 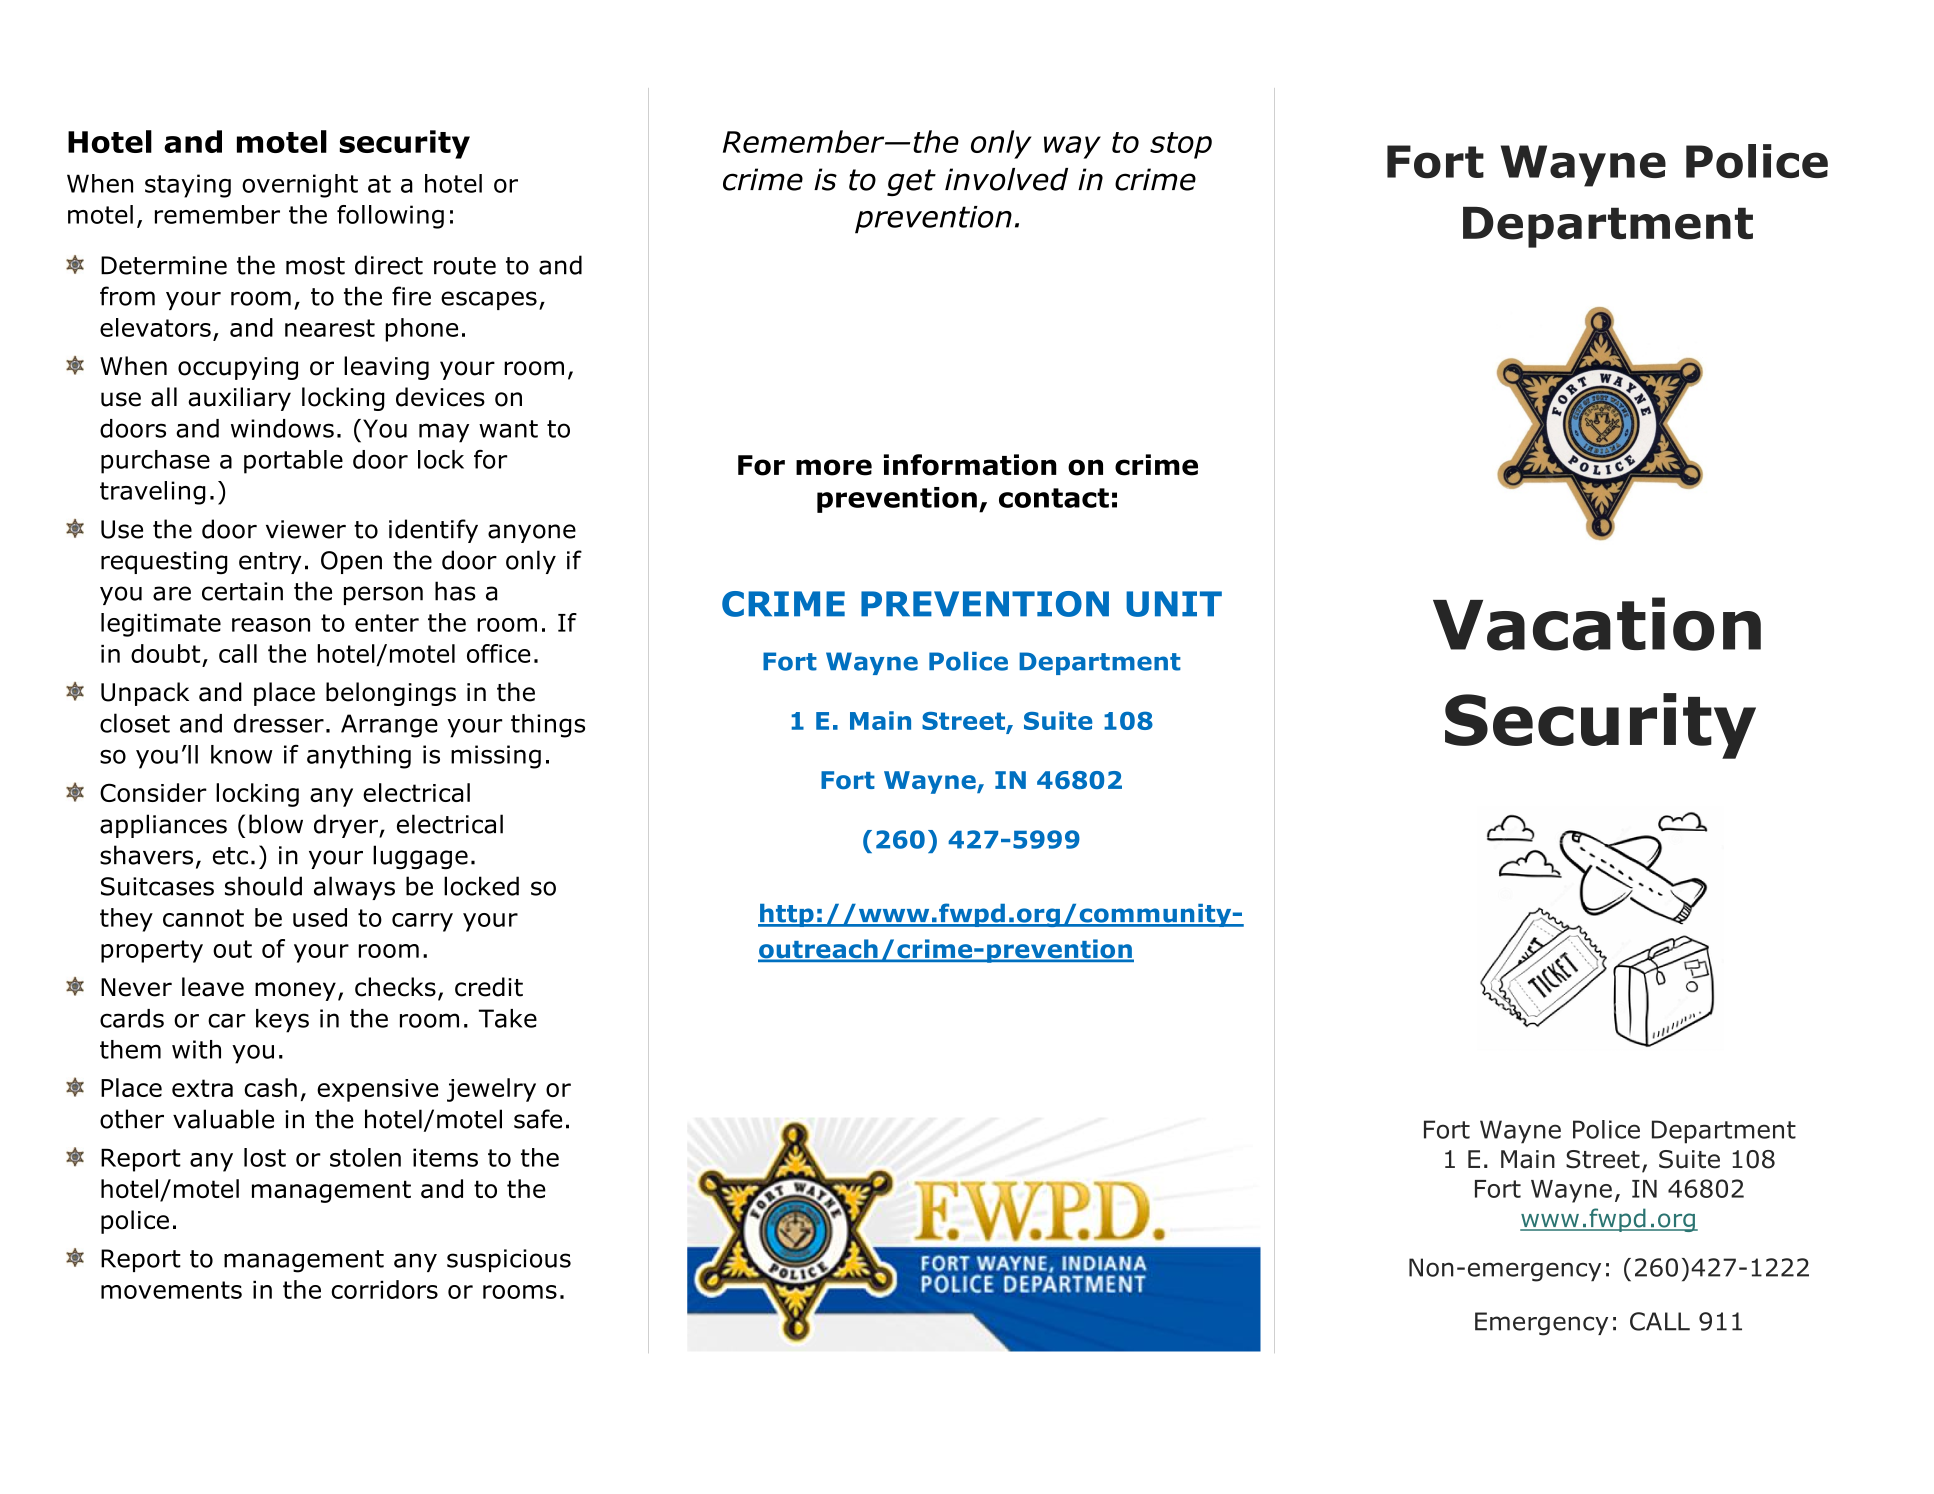 What do you see at coordinates (538, 1119) in the image?
I see `safe` at bounding box center [538, 1119].
